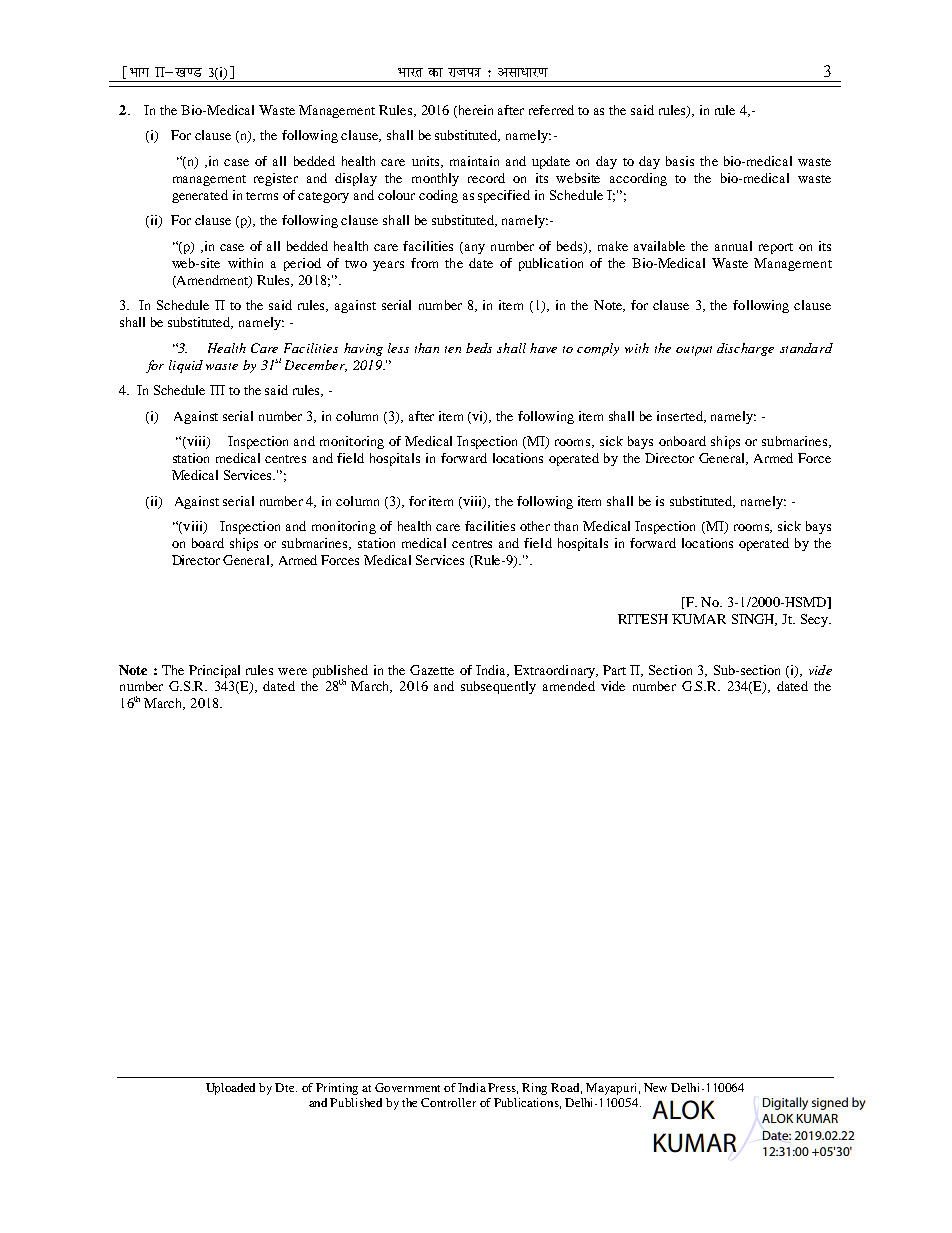  Describe the element at coordinates (745, 349) in the screenshot. I see `discharge` at that location.
